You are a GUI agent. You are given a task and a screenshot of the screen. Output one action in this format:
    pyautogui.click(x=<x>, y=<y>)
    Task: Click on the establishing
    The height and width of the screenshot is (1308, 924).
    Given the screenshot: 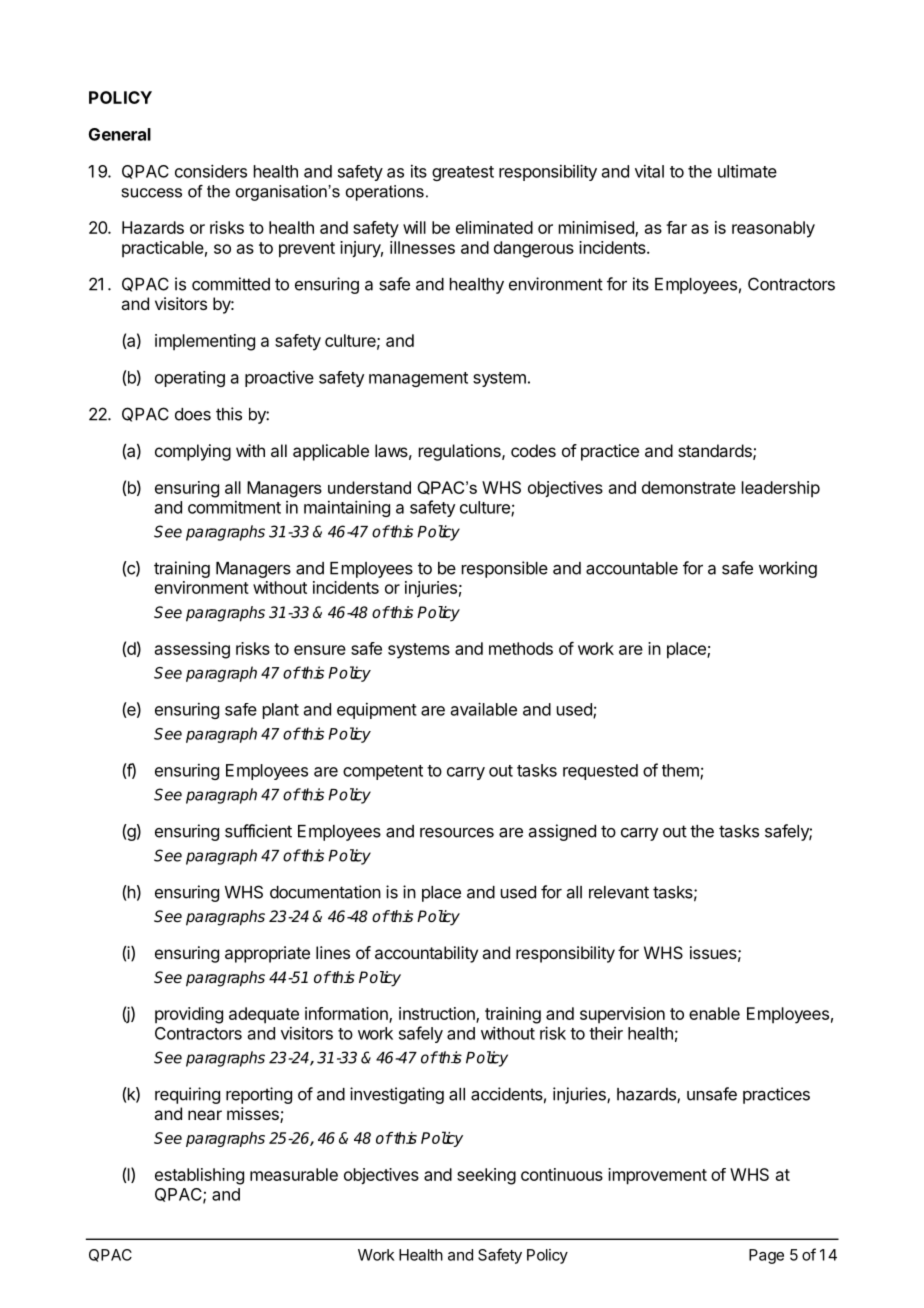 What is the action you would take?
    pyautogui.click(x=199, y=1176)
